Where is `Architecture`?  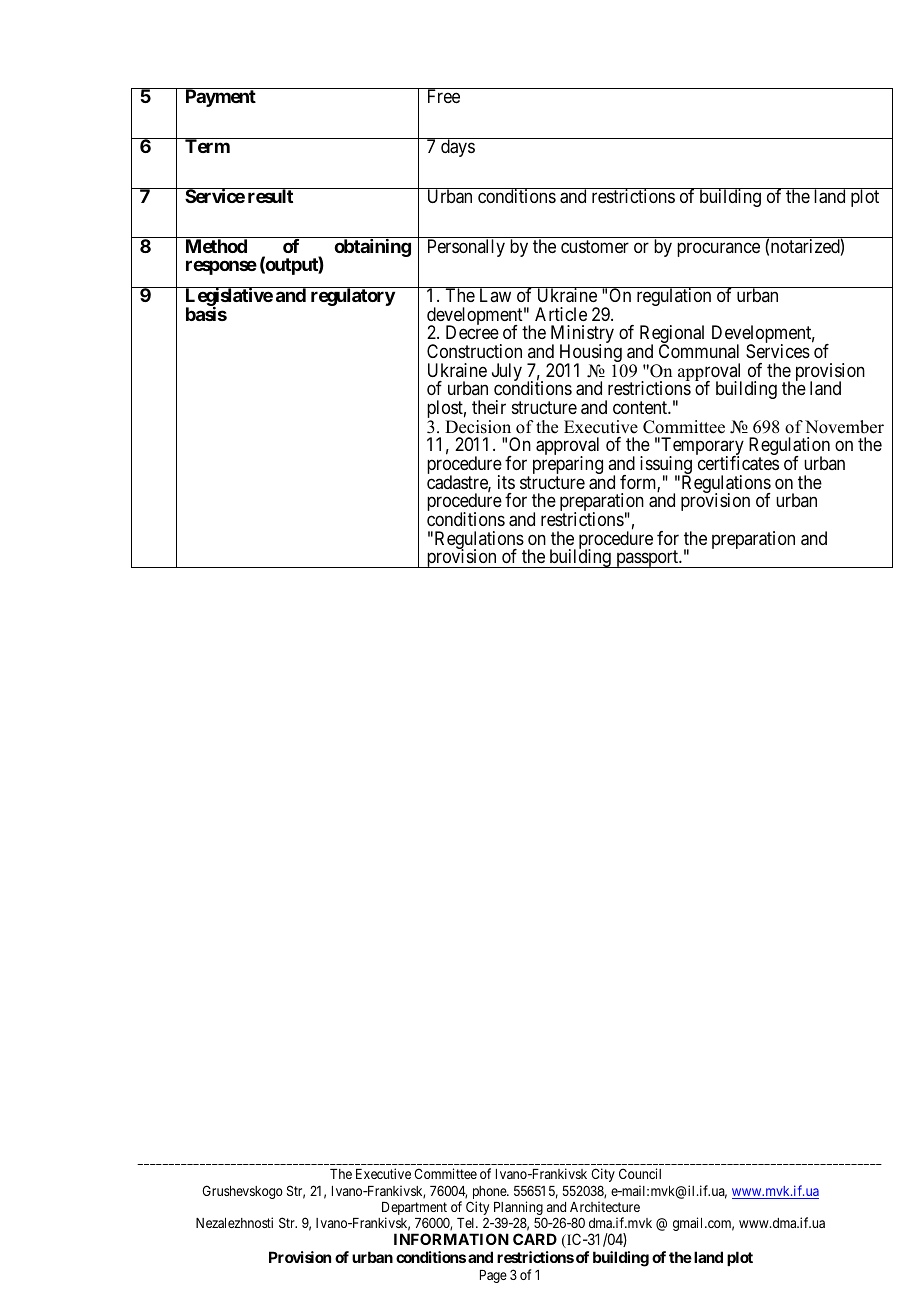 Architecture is located at coordinates (605, 1206).
